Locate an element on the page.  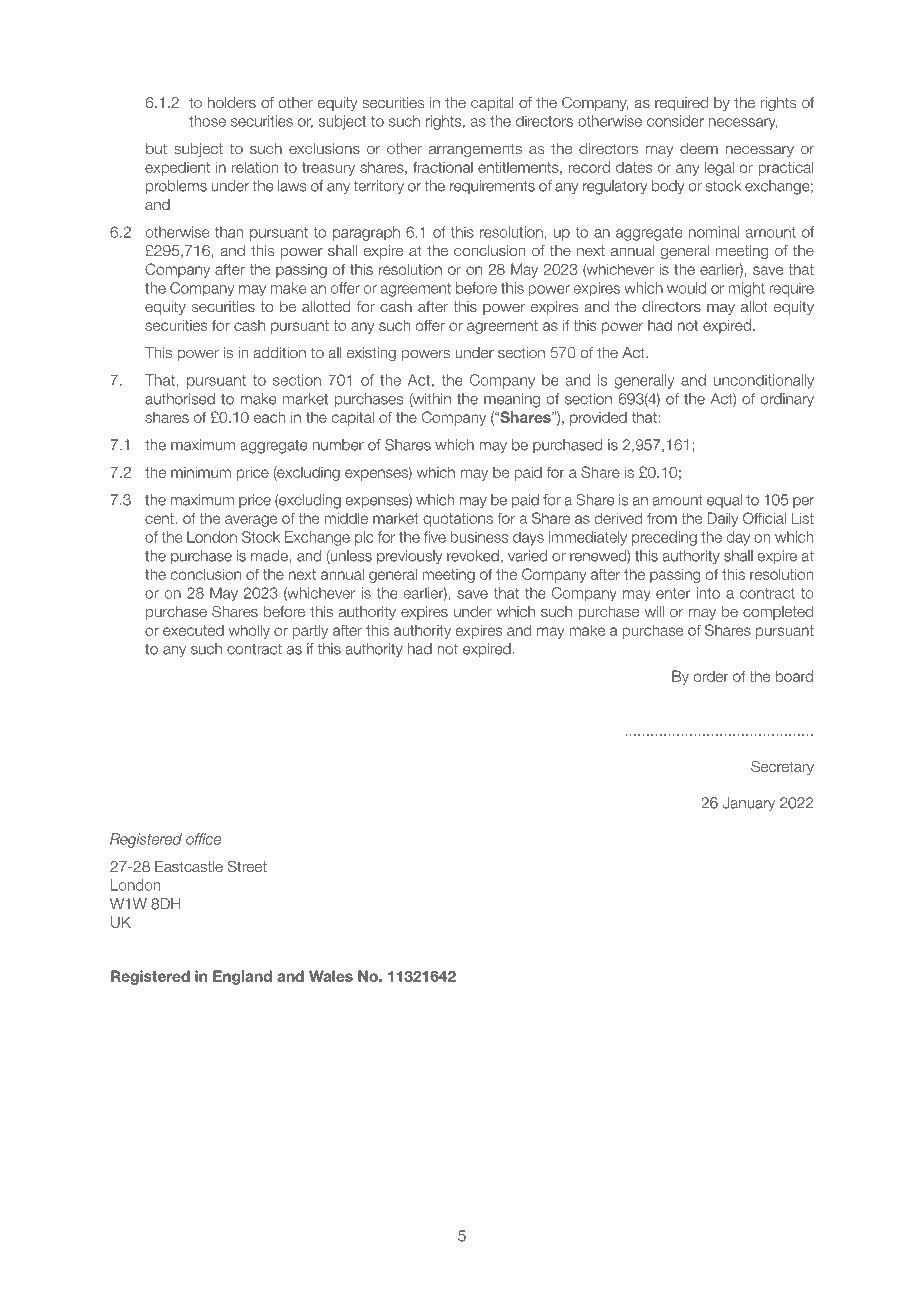
each is located at coordinates (269, 417).
